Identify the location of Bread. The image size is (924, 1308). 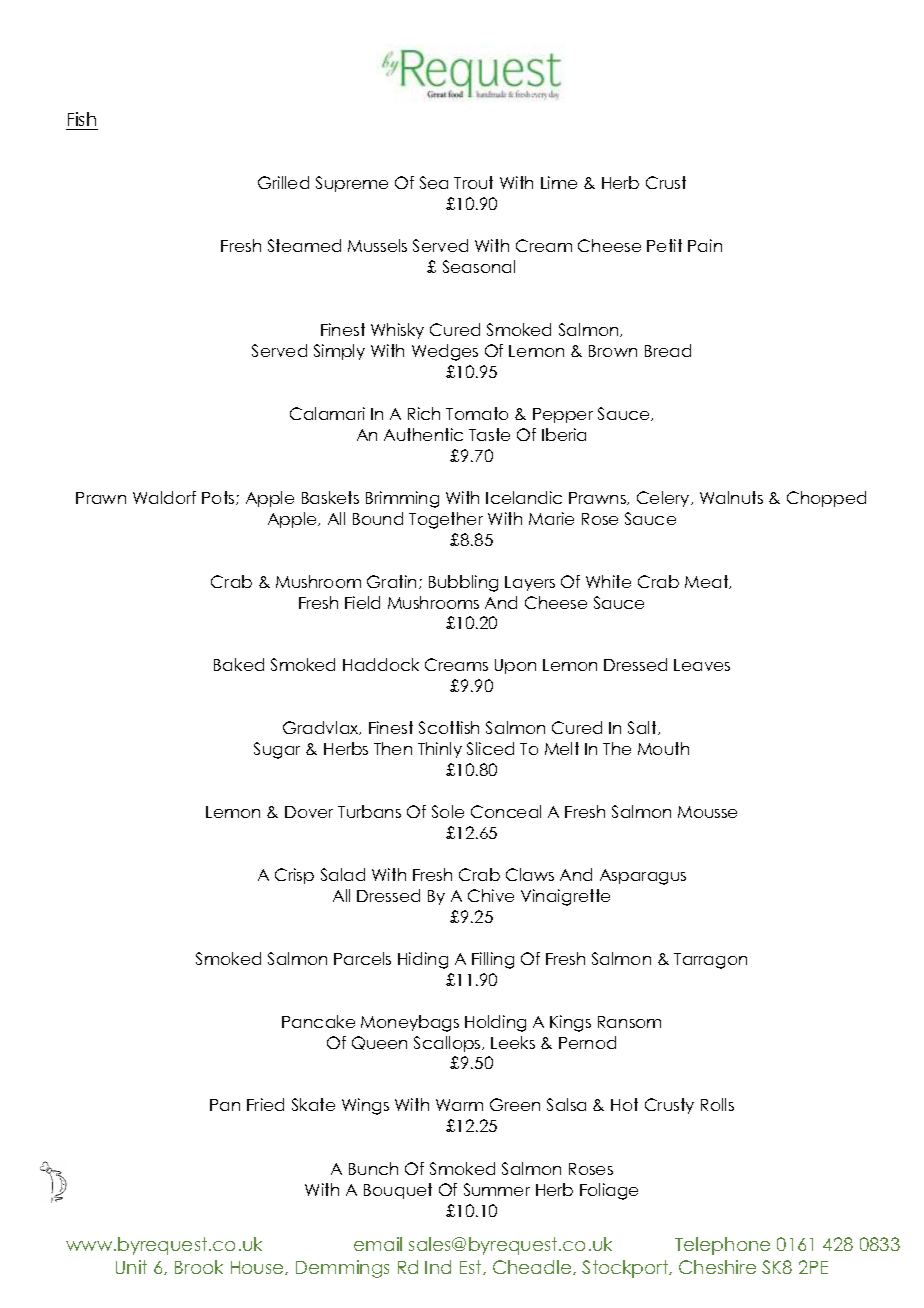
(668, 350).
